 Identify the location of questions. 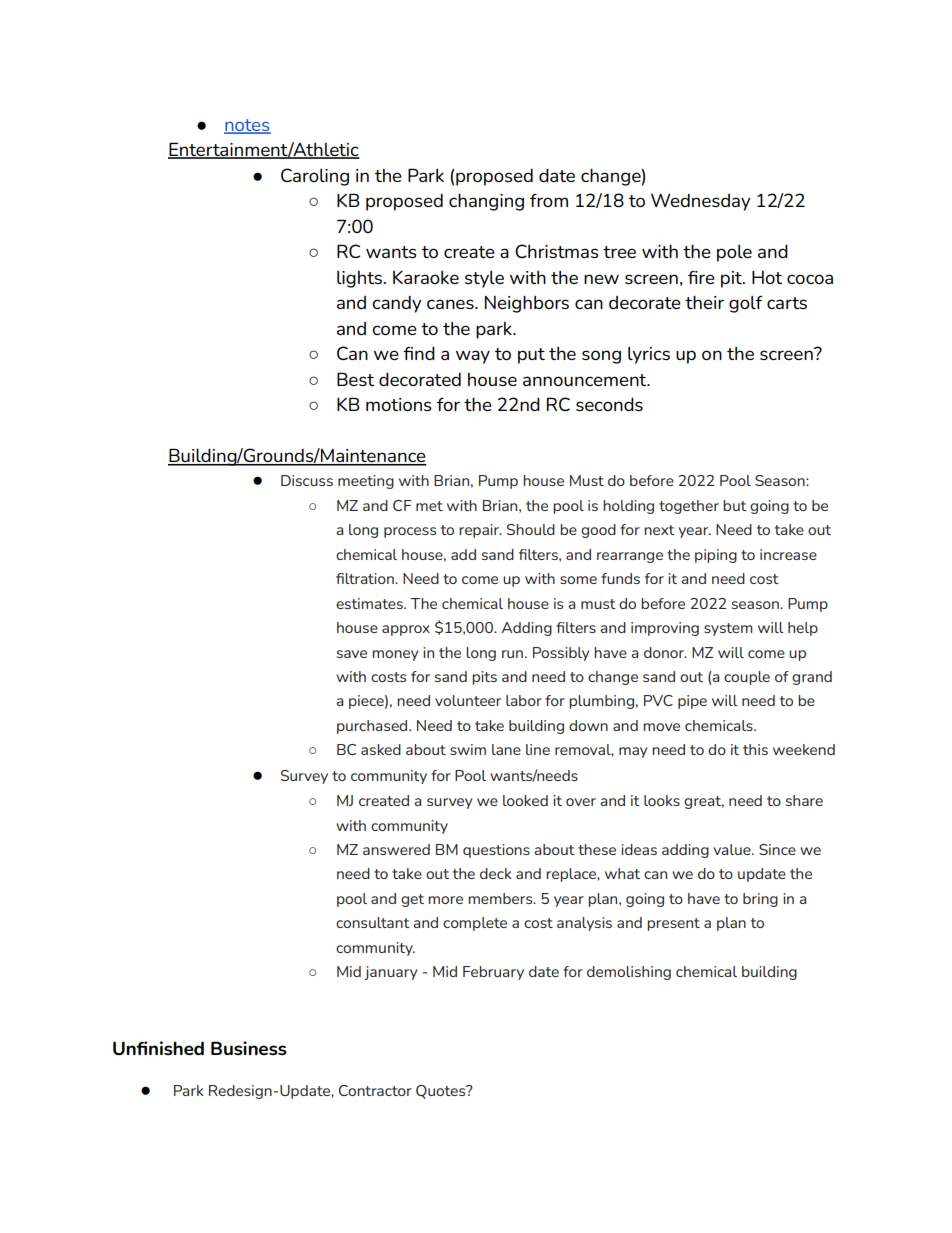
(496, 851).
